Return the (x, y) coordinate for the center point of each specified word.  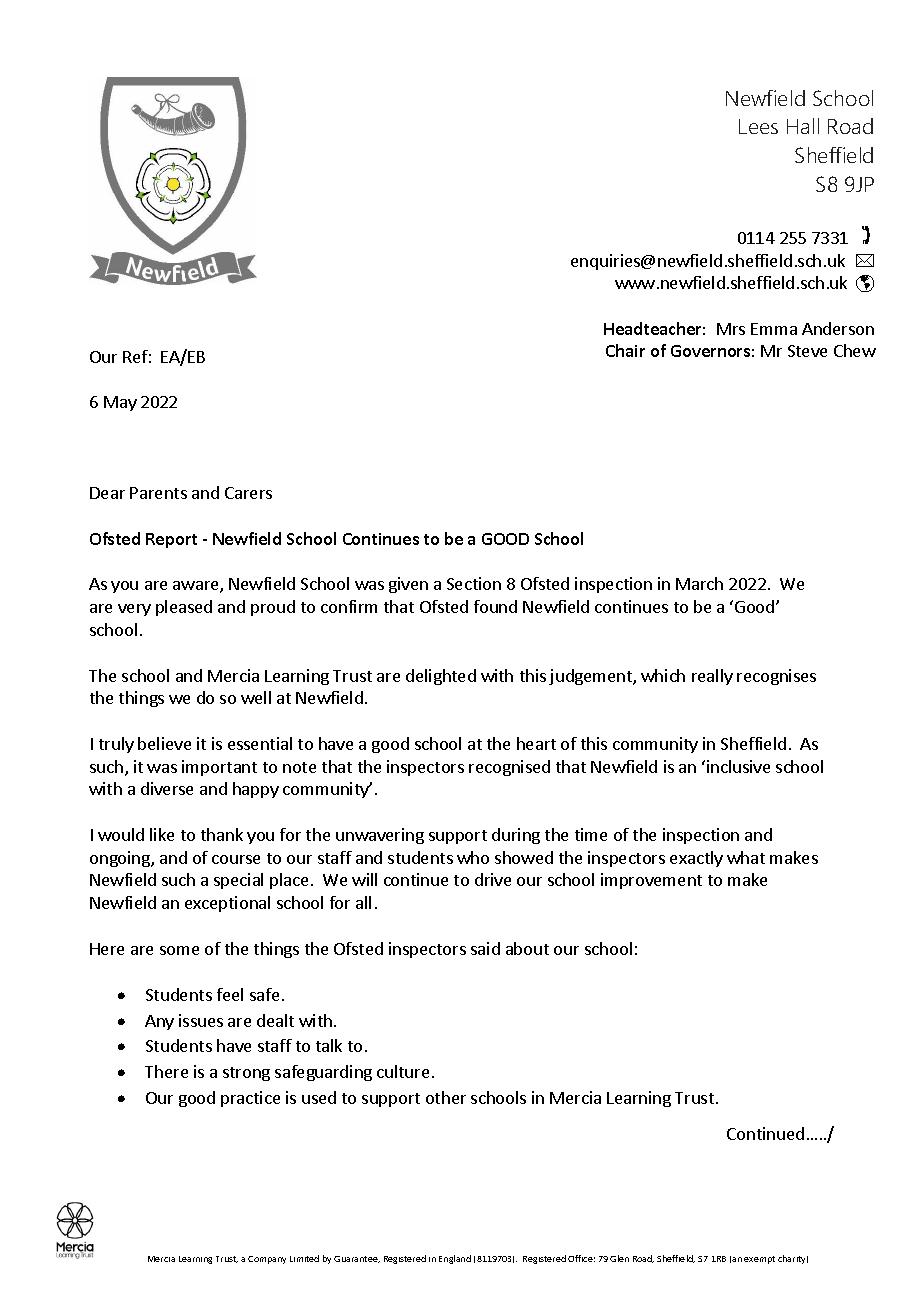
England (455, 1259)
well (256, 697)
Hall (803, 126)
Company (267, 1260)
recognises (776, 677)
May (120, 403)
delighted (441, 677)
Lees (758, 126)
